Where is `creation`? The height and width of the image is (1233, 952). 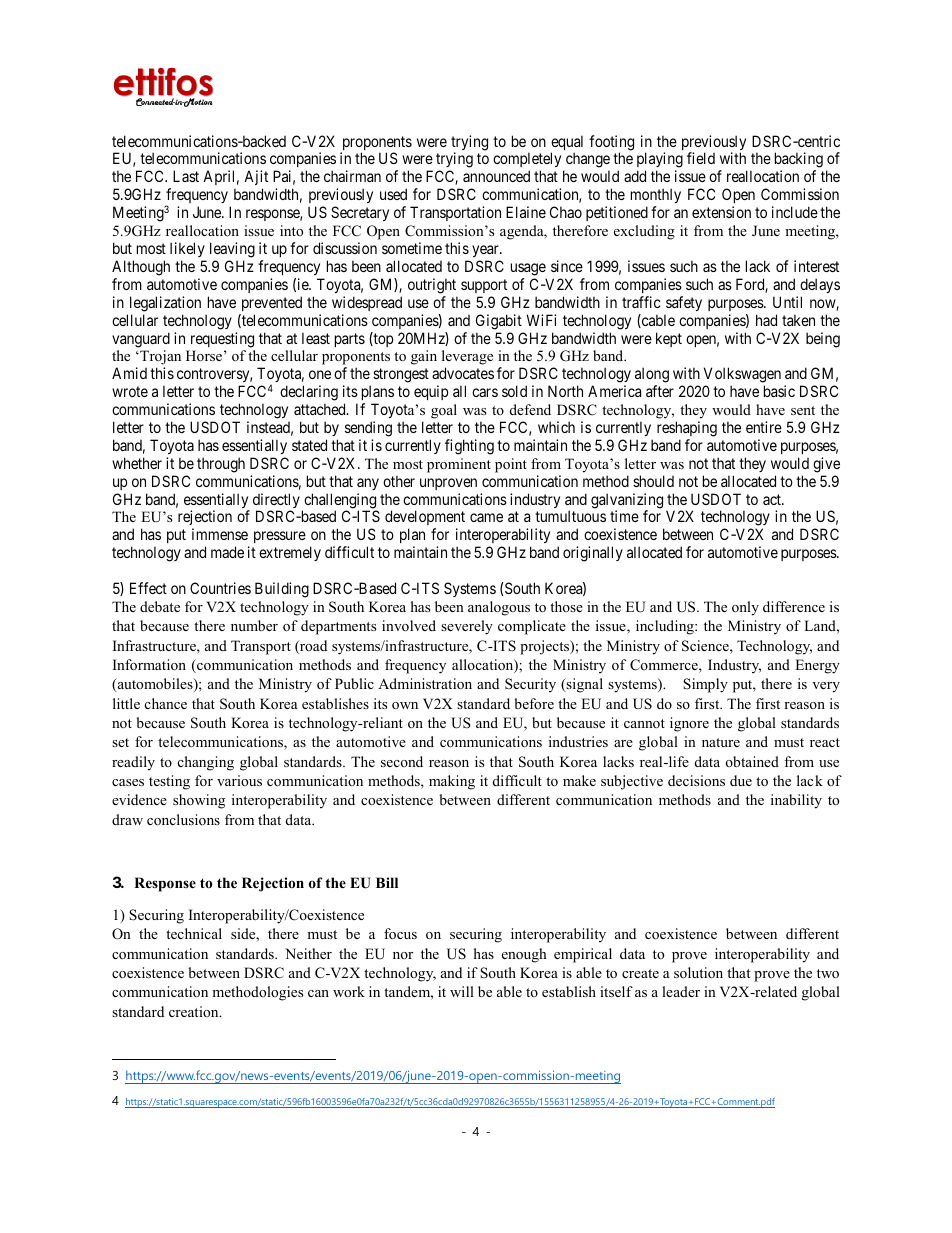 creation is located at coordinates (195, 1011).
